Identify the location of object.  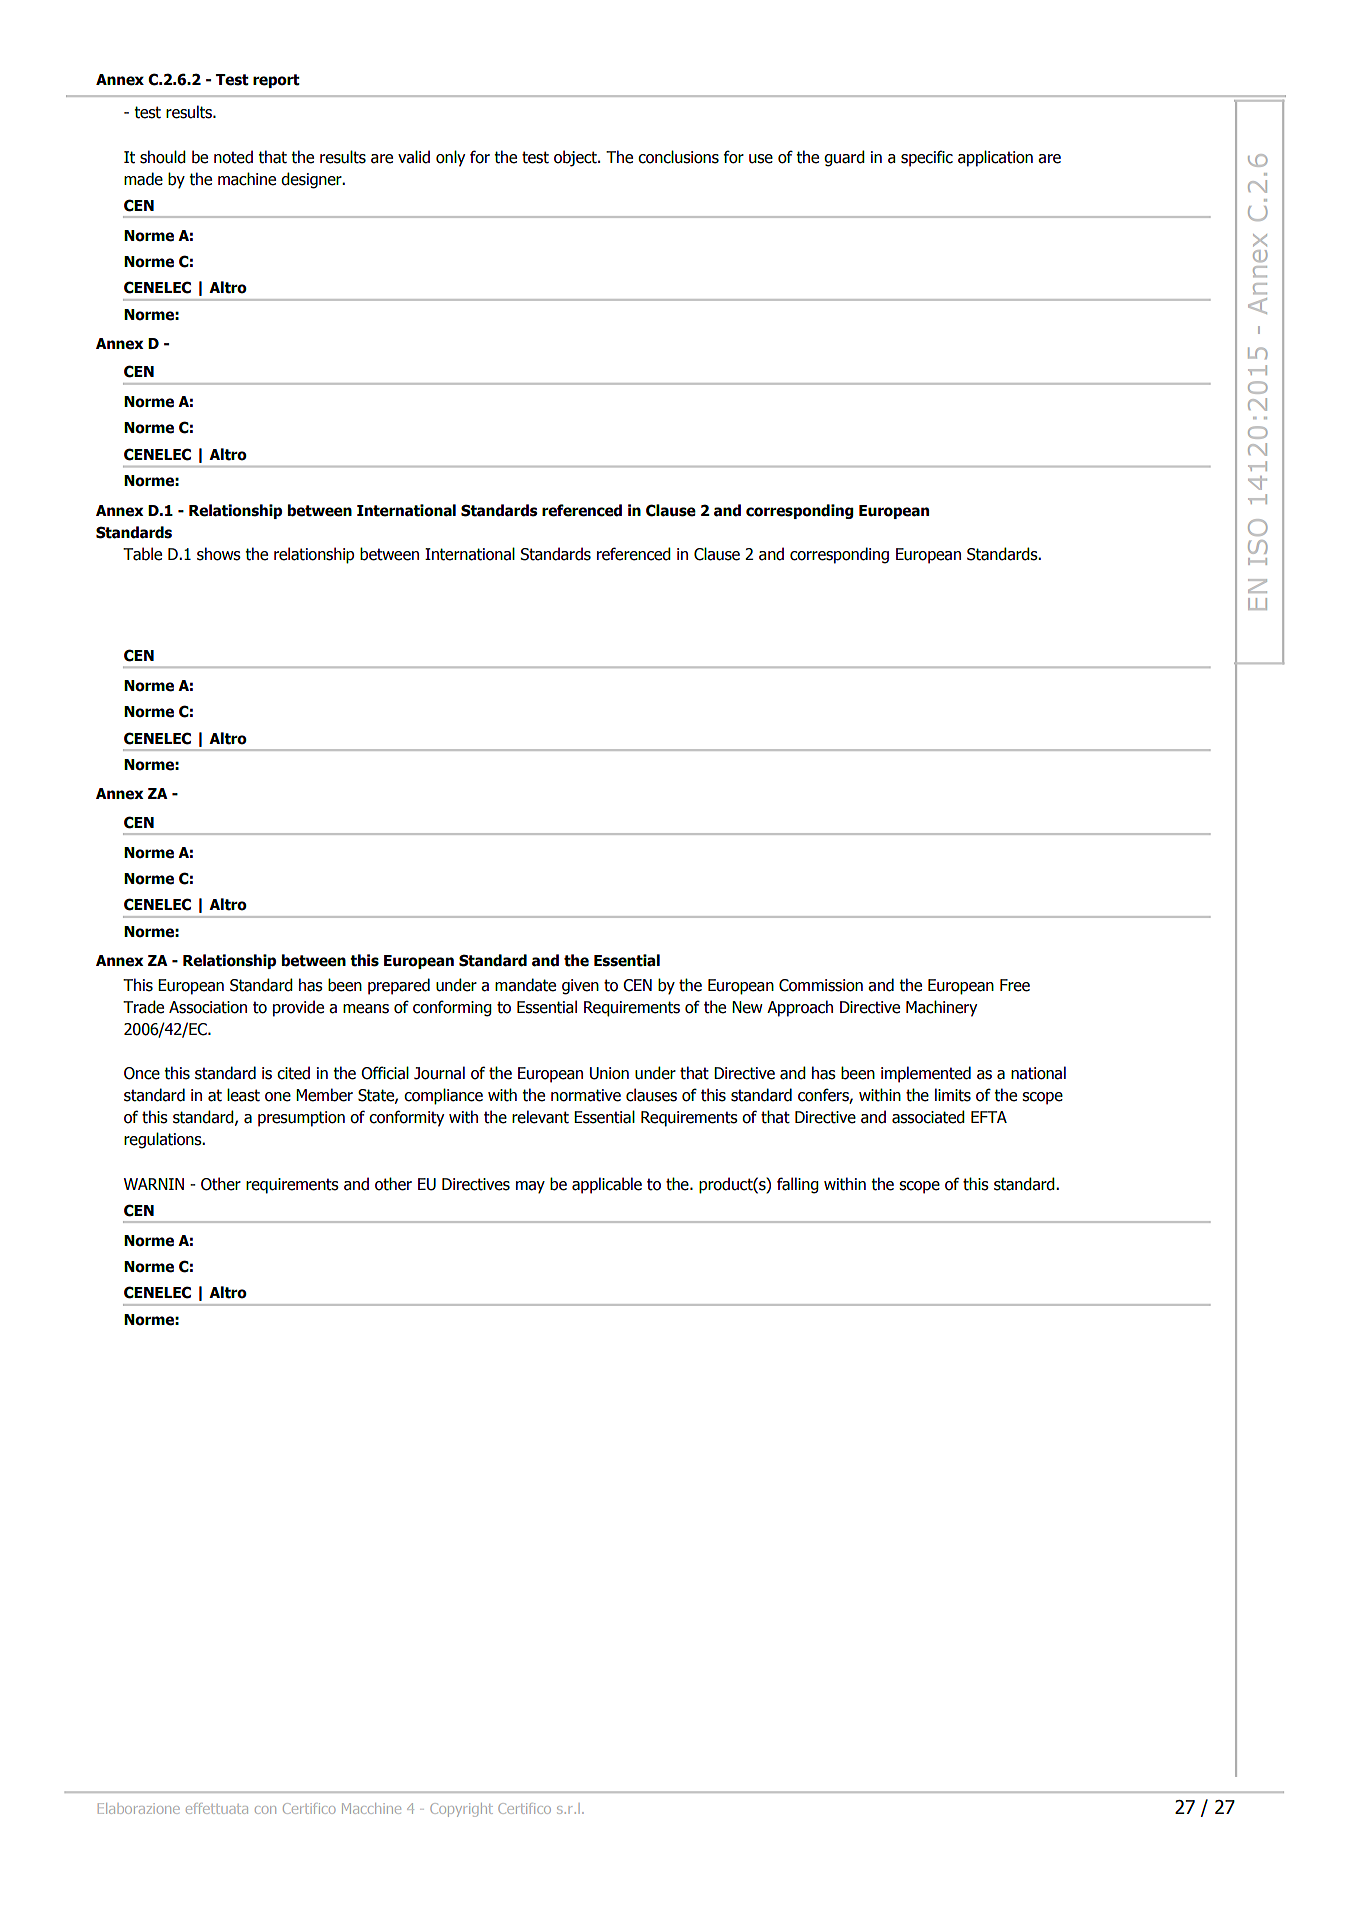
(576, 158).
